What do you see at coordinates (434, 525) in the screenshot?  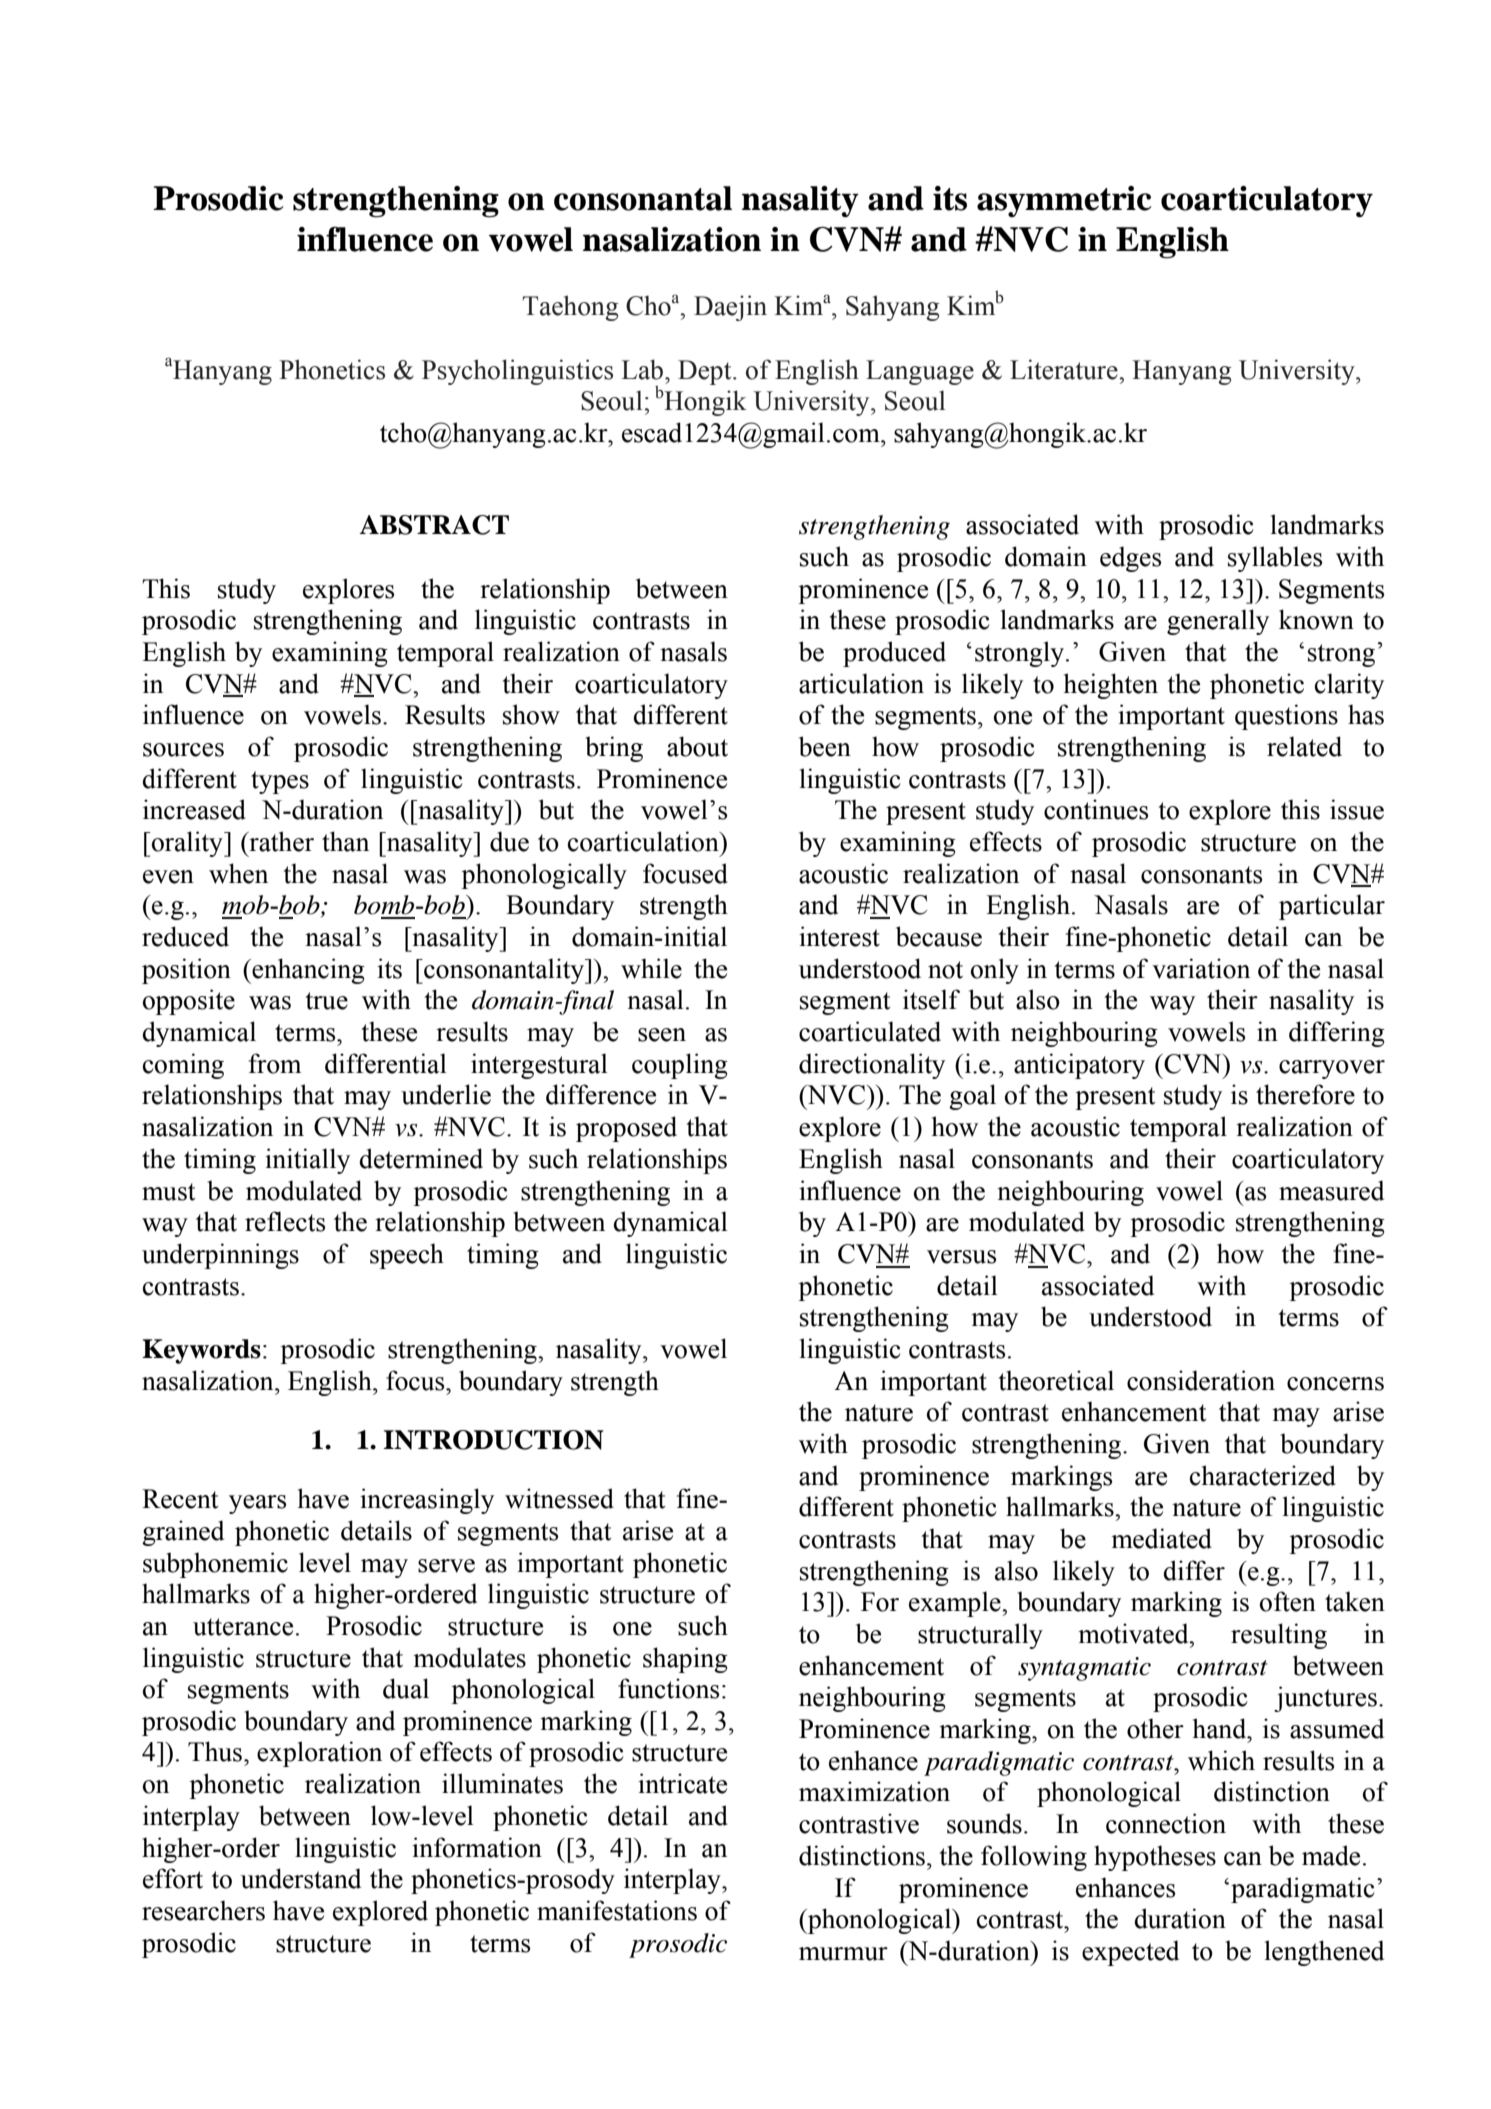 I see `ABSTRACT` at bounding box center [434, 525].
